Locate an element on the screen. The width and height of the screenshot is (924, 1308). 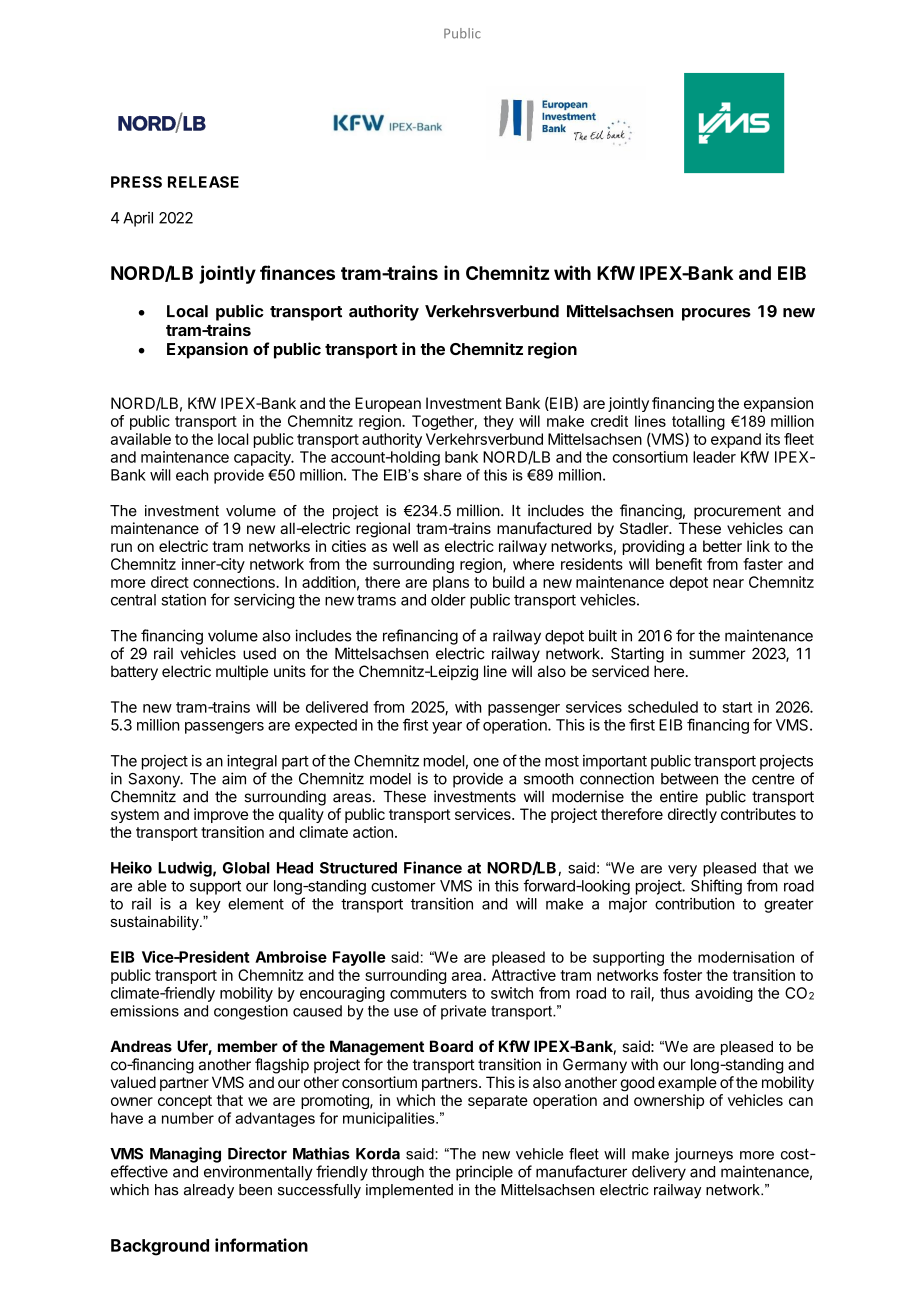
already is located at coordinates (209, 1191).
